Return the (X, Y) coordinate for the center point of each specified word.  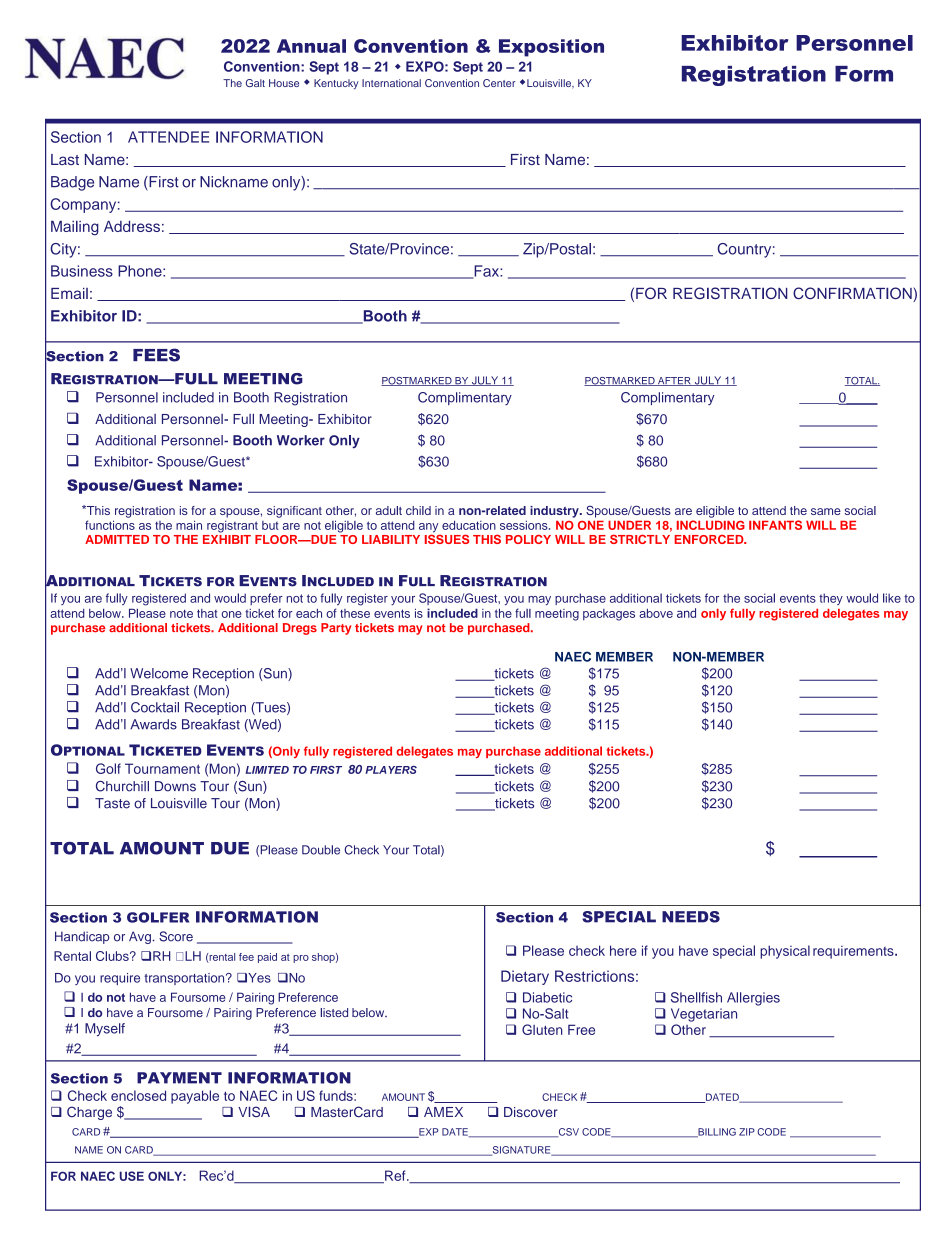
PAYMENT (179, 1078)
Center (499, 83)
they (831, 599)
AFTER (674, 381)
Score (176, 936)
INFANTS (775, 525)
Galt (255, 83)
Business (82, 271)
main (189, 525)
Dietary (525, 977)
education (469, 525)
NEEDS (691, 917)
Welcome (159, 673)
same (826, 511)
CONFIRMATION (853, 294)
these (355, 613)
